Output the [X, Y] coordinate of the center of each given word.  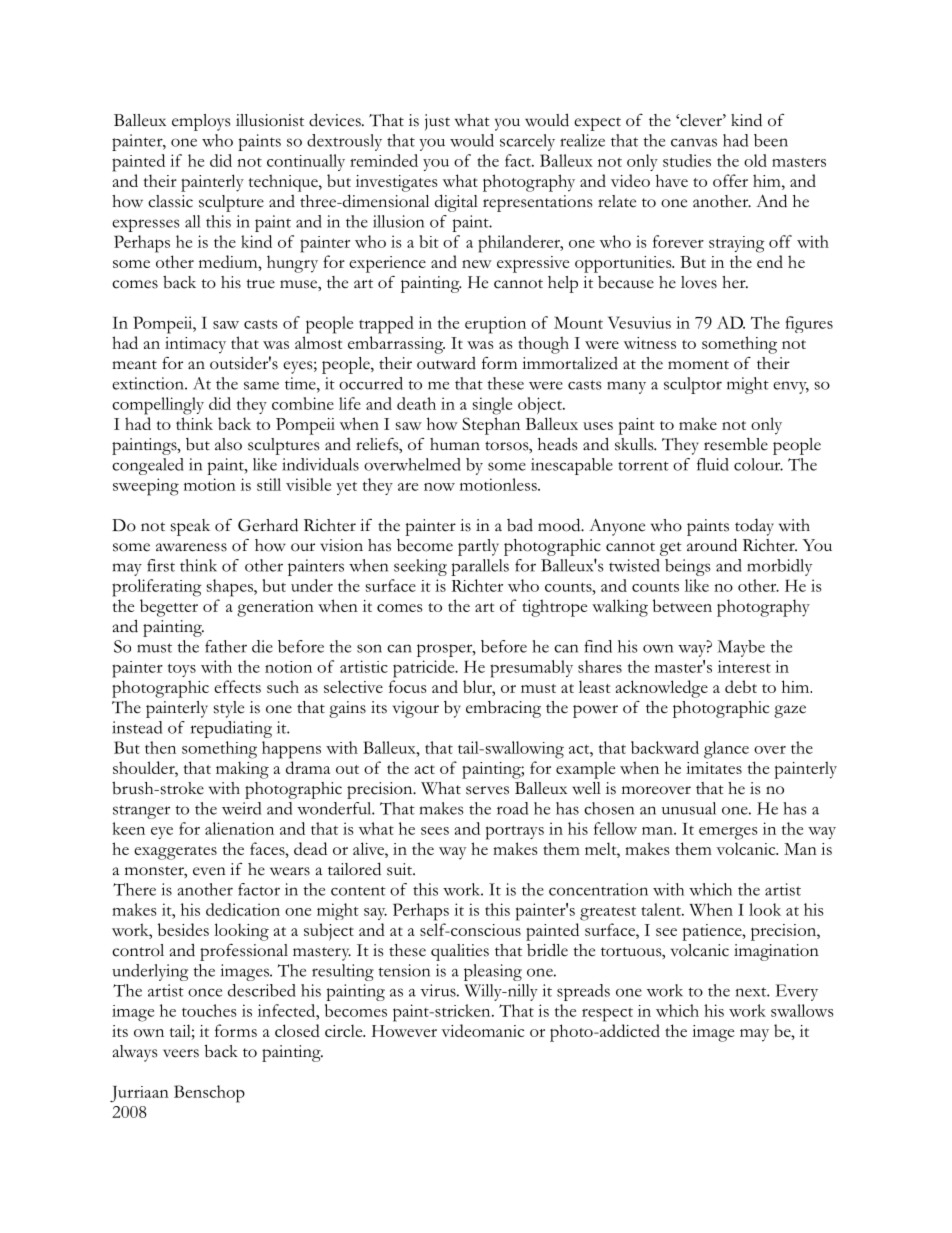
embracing [503, 709]
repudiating [231, 729]
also [228, 444]
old [755, 160]
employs [201, 122]
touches [209, 1010]
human [455, 444]
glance [726, 750]
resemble [736, 444]
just [437, 122]
